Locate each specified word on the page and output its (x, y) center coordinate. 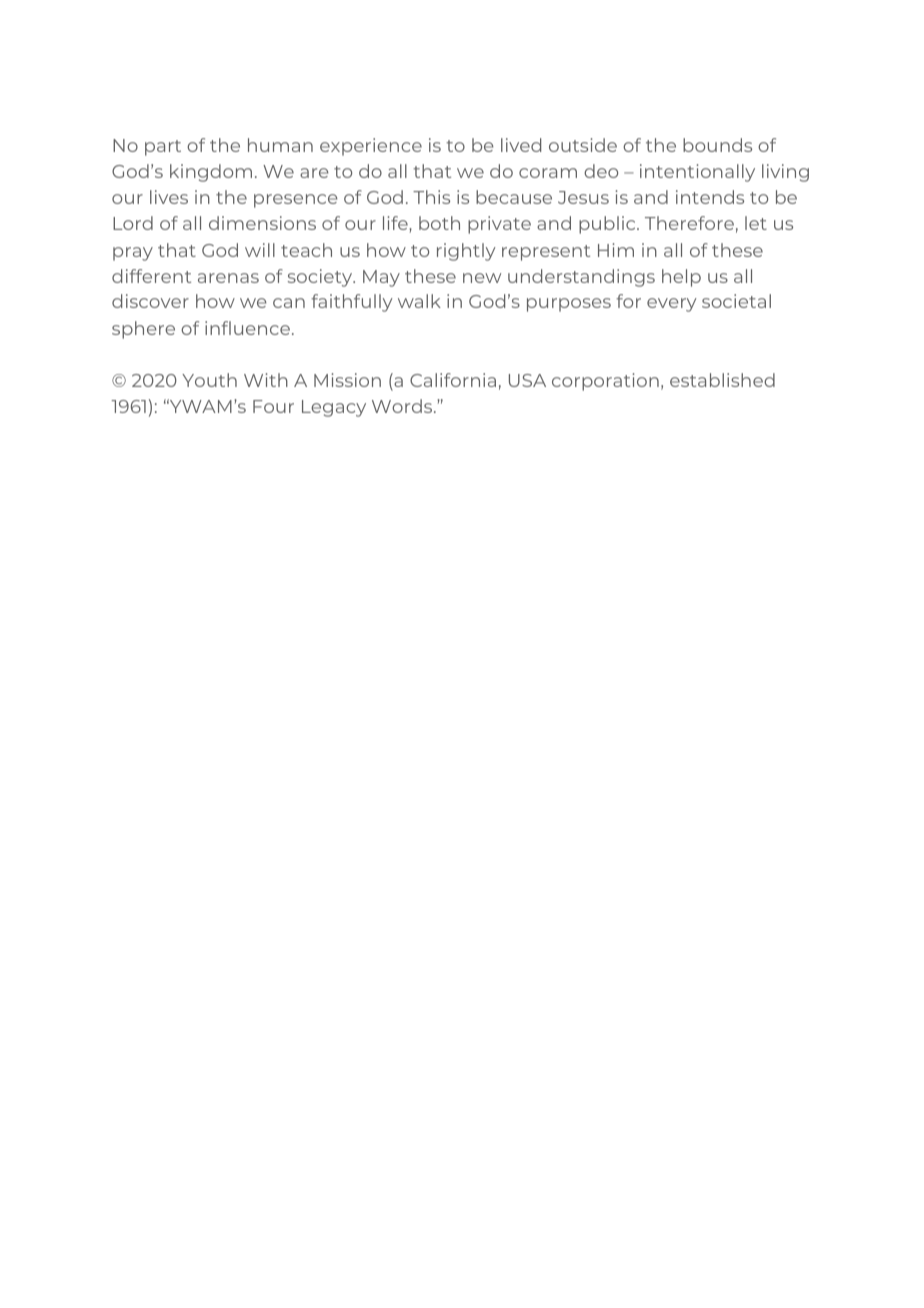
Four (273, 406)
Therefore (689, 223)
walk (419, 301)
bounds (717, 145)
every (672, 305)
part (163, 148)
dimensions (262, 223)
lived (521, 145)
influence (247, 328)
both (439, 223)
